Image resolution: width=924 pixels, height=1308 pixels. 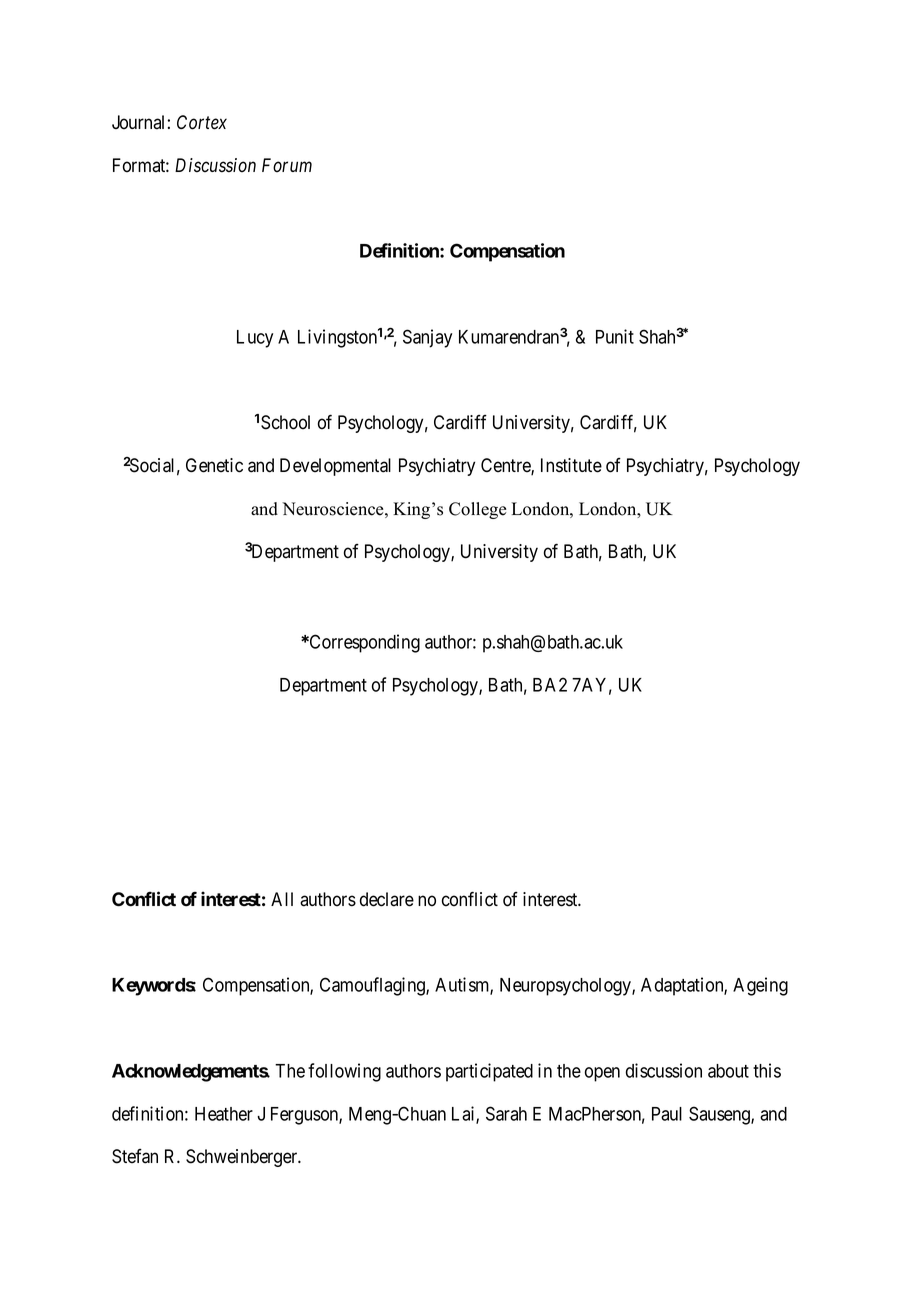 What do you see at coordinates (224, 1114) in the image?
I see `Heather` at bounding box center [224, 1114].
